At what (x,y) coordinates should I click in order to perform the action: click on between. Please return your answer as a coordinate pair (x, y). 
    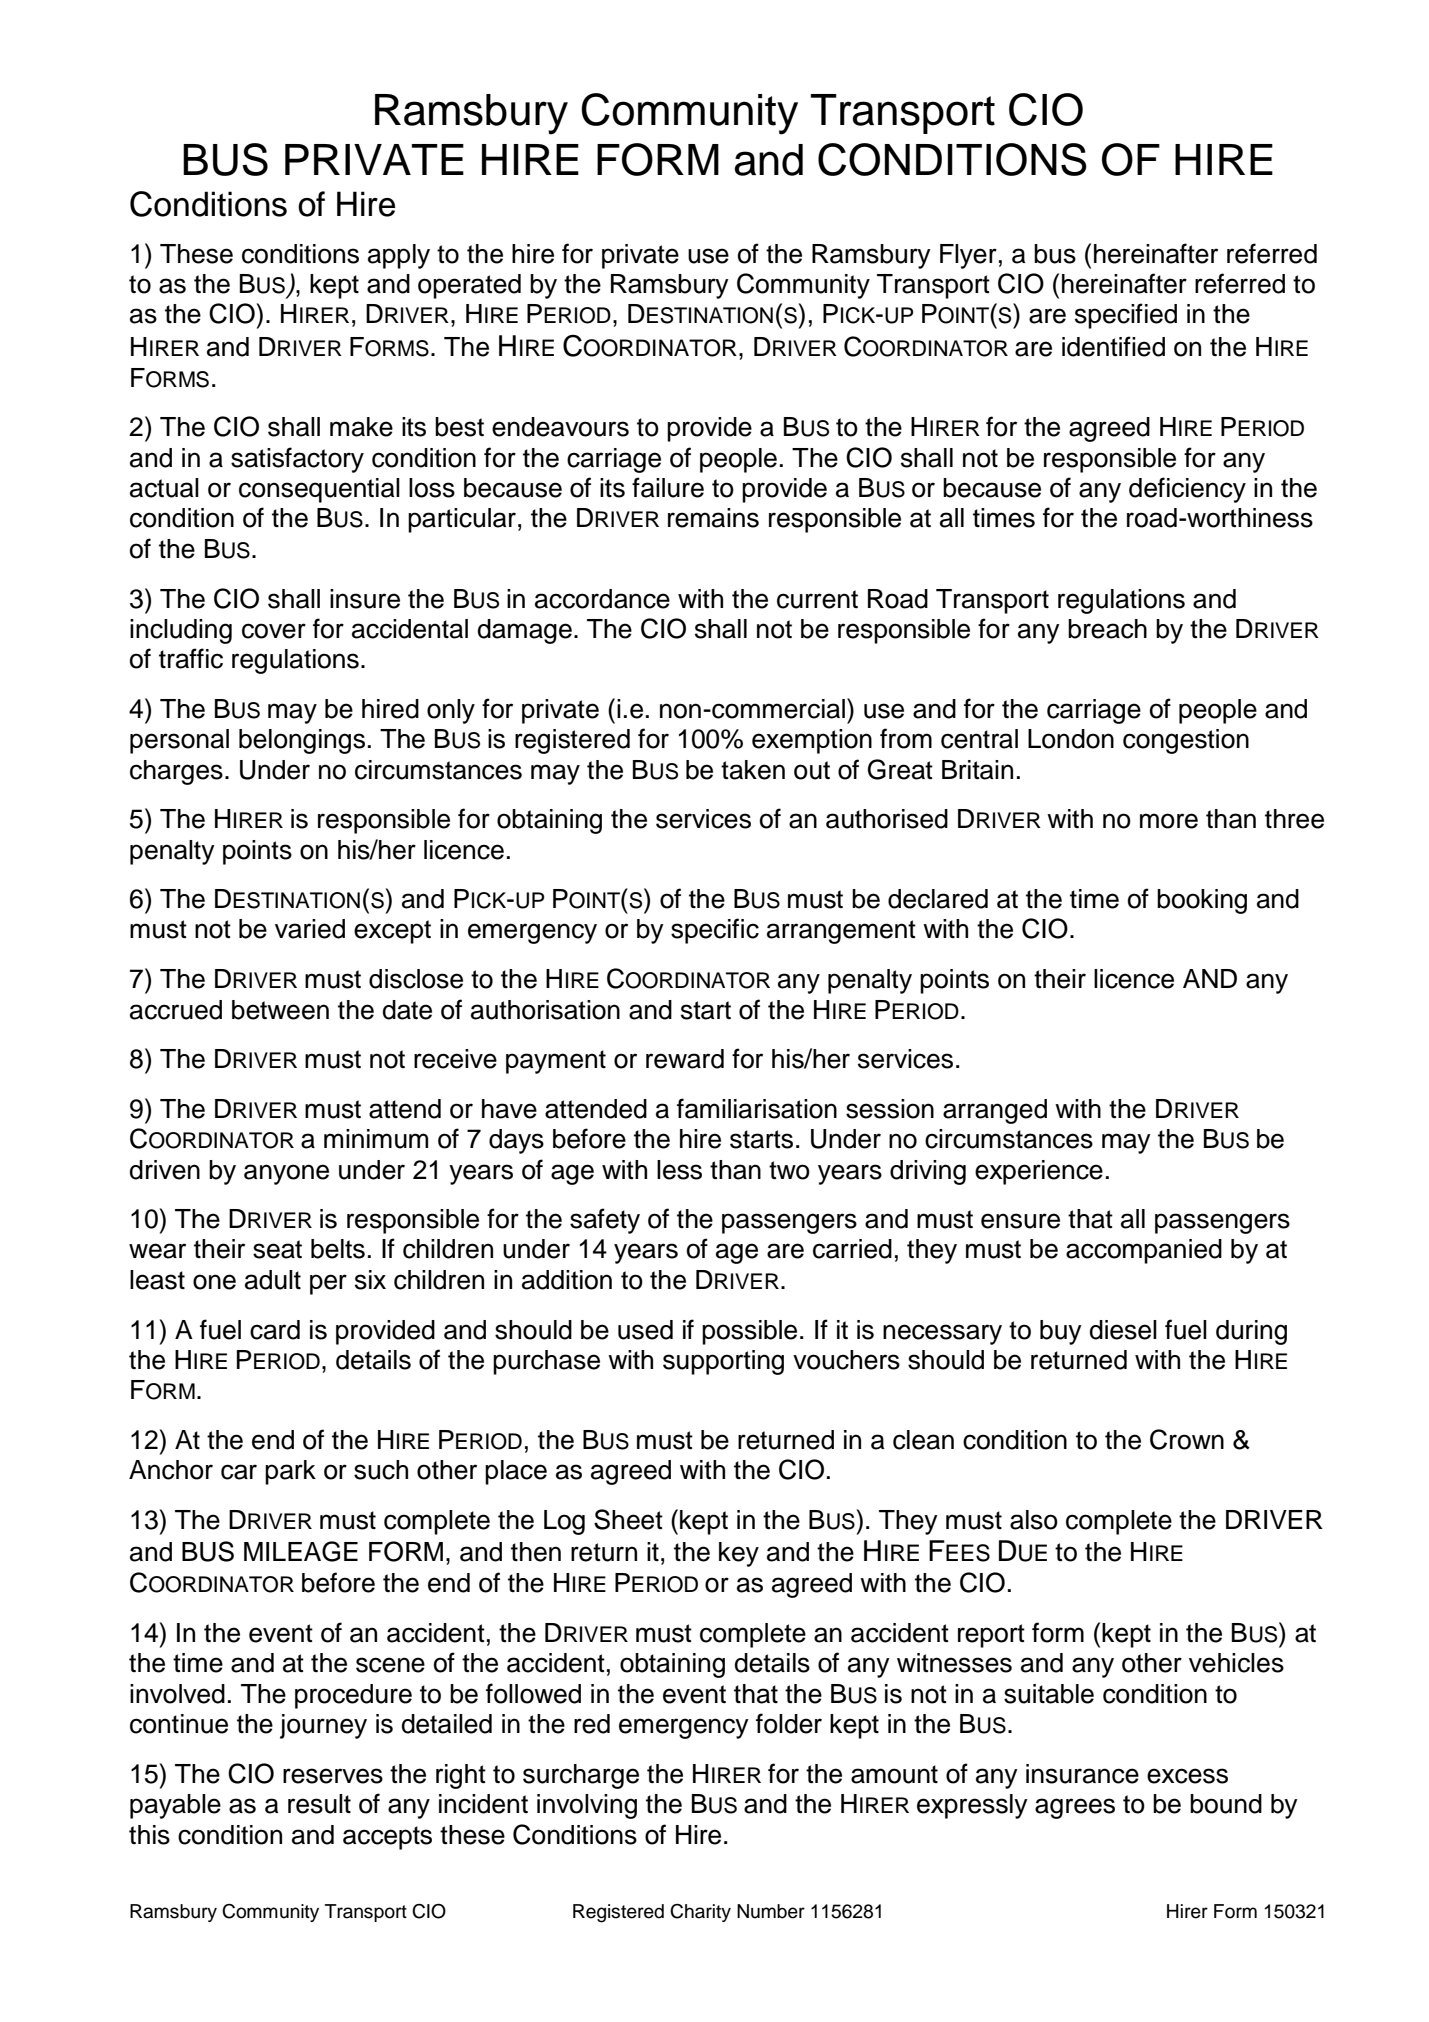
    Looking at the image, I should click on (280, 1010).
